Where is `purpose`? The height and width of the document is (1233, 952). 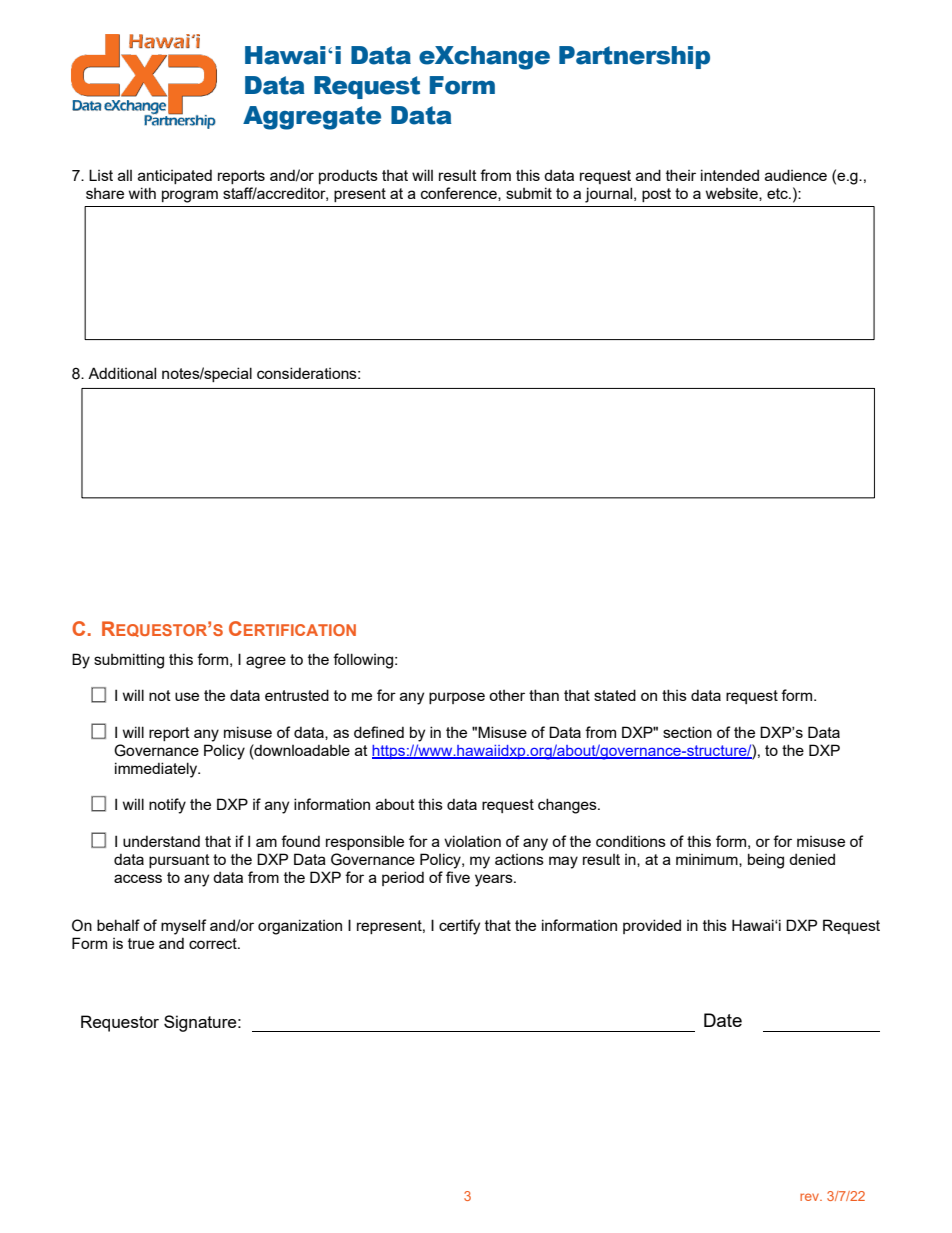
purpose is located at coordinates (457, 698).
